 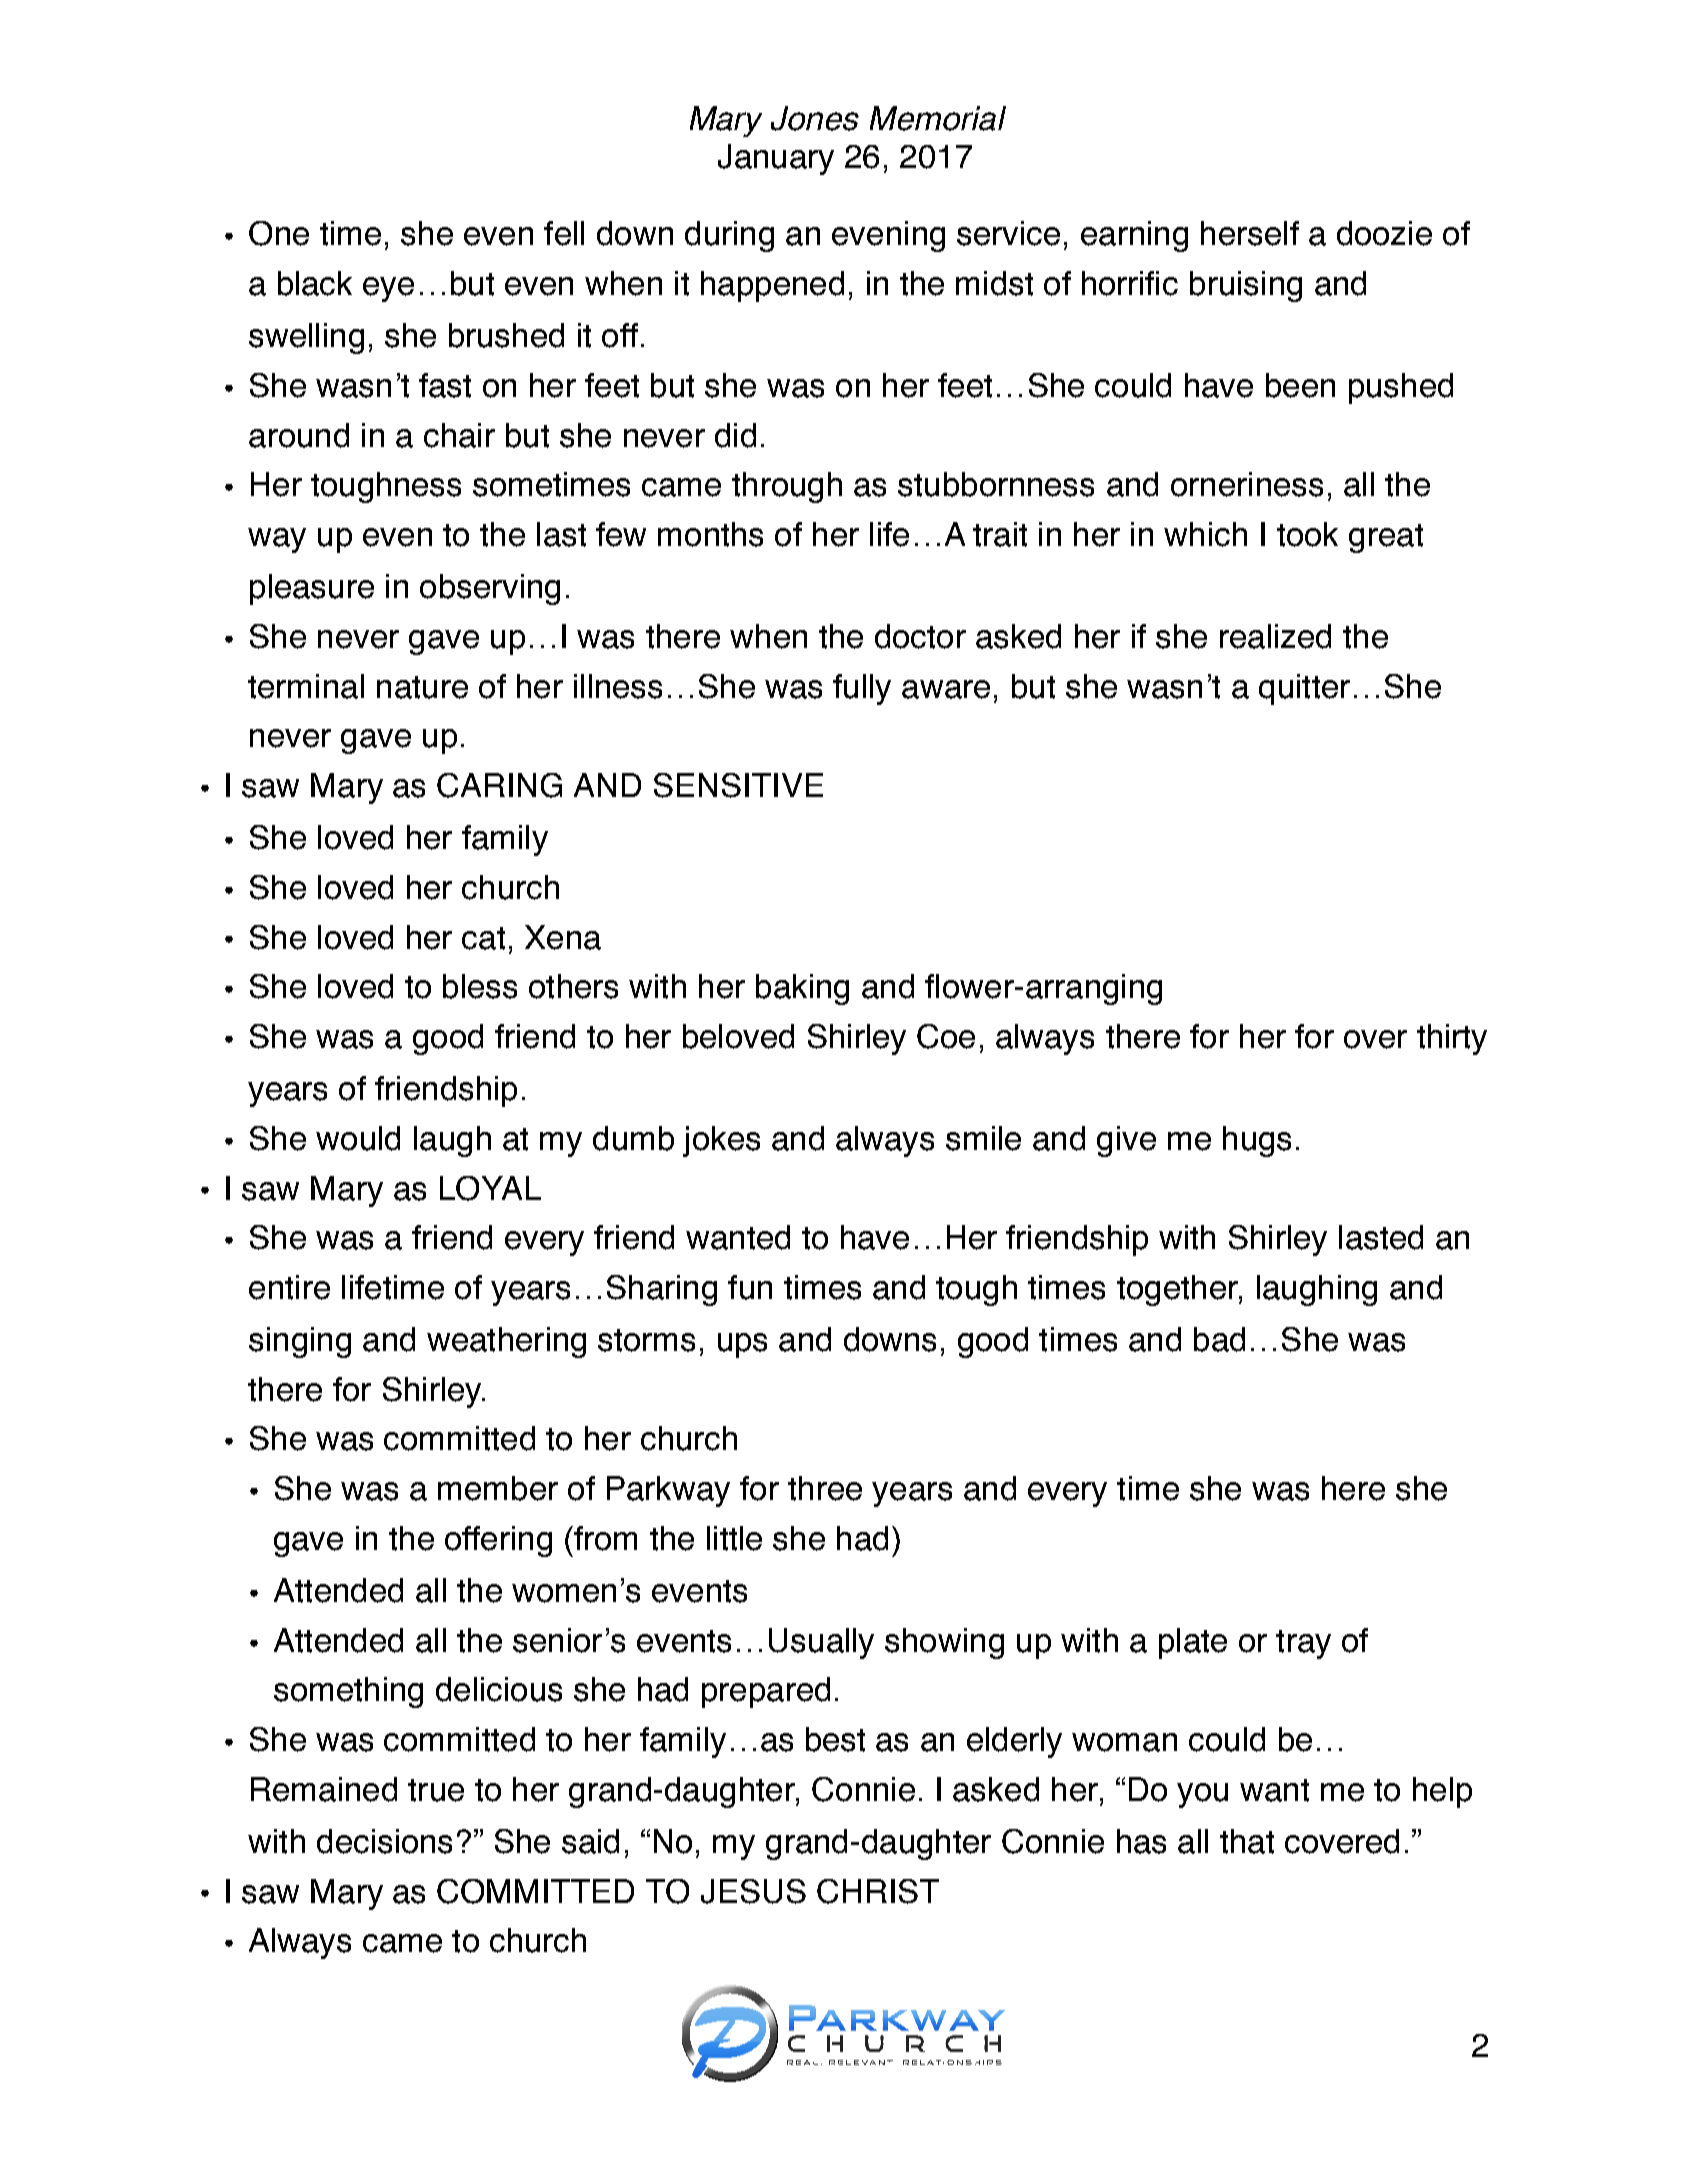 What do you see at coordinates (802, 989) in the screenshot?
I see `baking` at bounding box center [802, 989].
